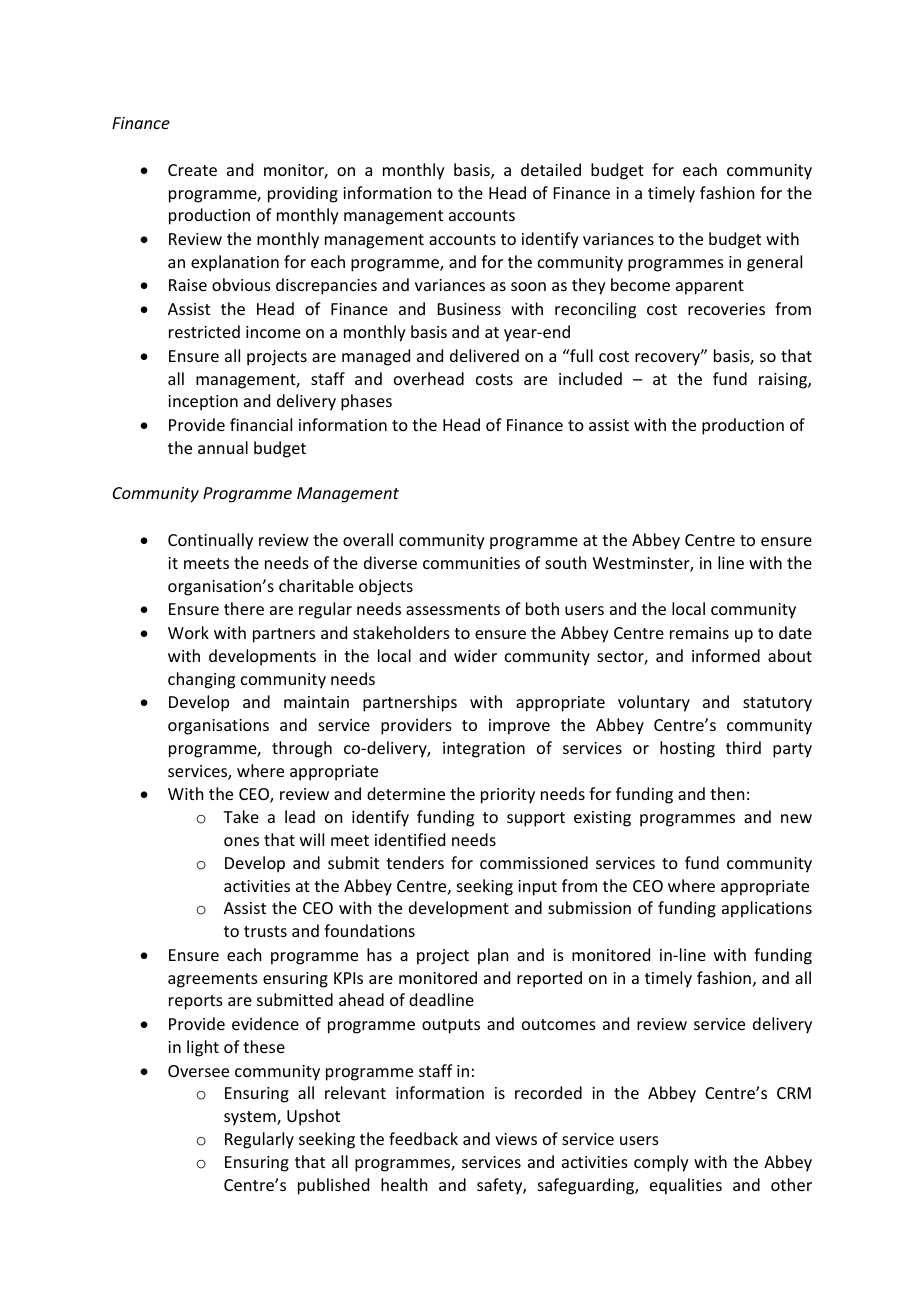 This screenshot has width=924, height=1309. I want to click on detailed, so click(551, 169).
